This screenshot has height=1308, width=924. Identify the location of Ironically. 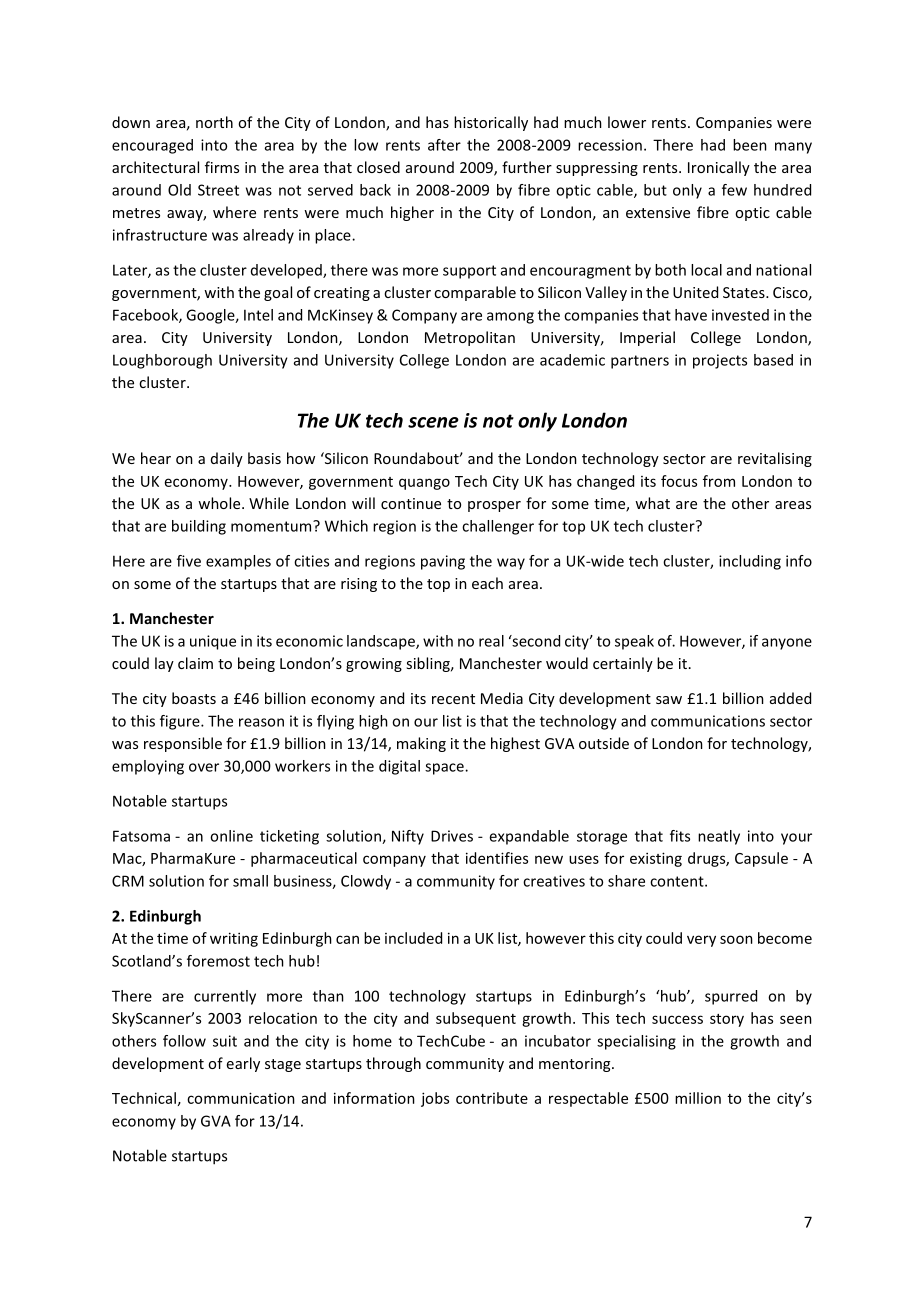
(719, 168).
